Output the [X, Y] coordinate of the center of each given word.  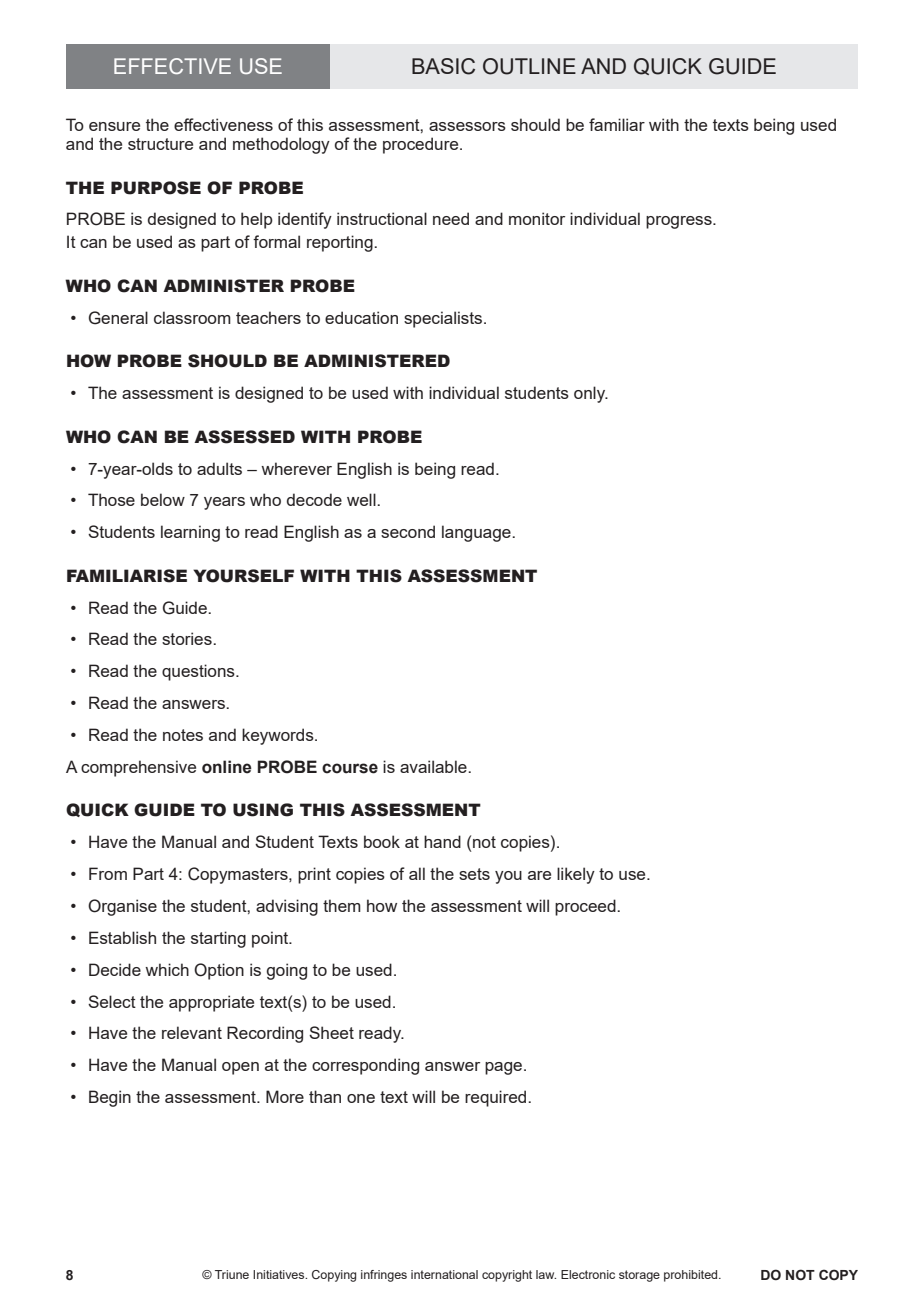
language [477, 533]
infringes [384, 1276]
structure [160, 144]
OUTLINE [529, 66]
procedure [422, 145]
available [434, 766]
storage [639, 1276]
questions [199, 672]
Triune [232, 1274]
